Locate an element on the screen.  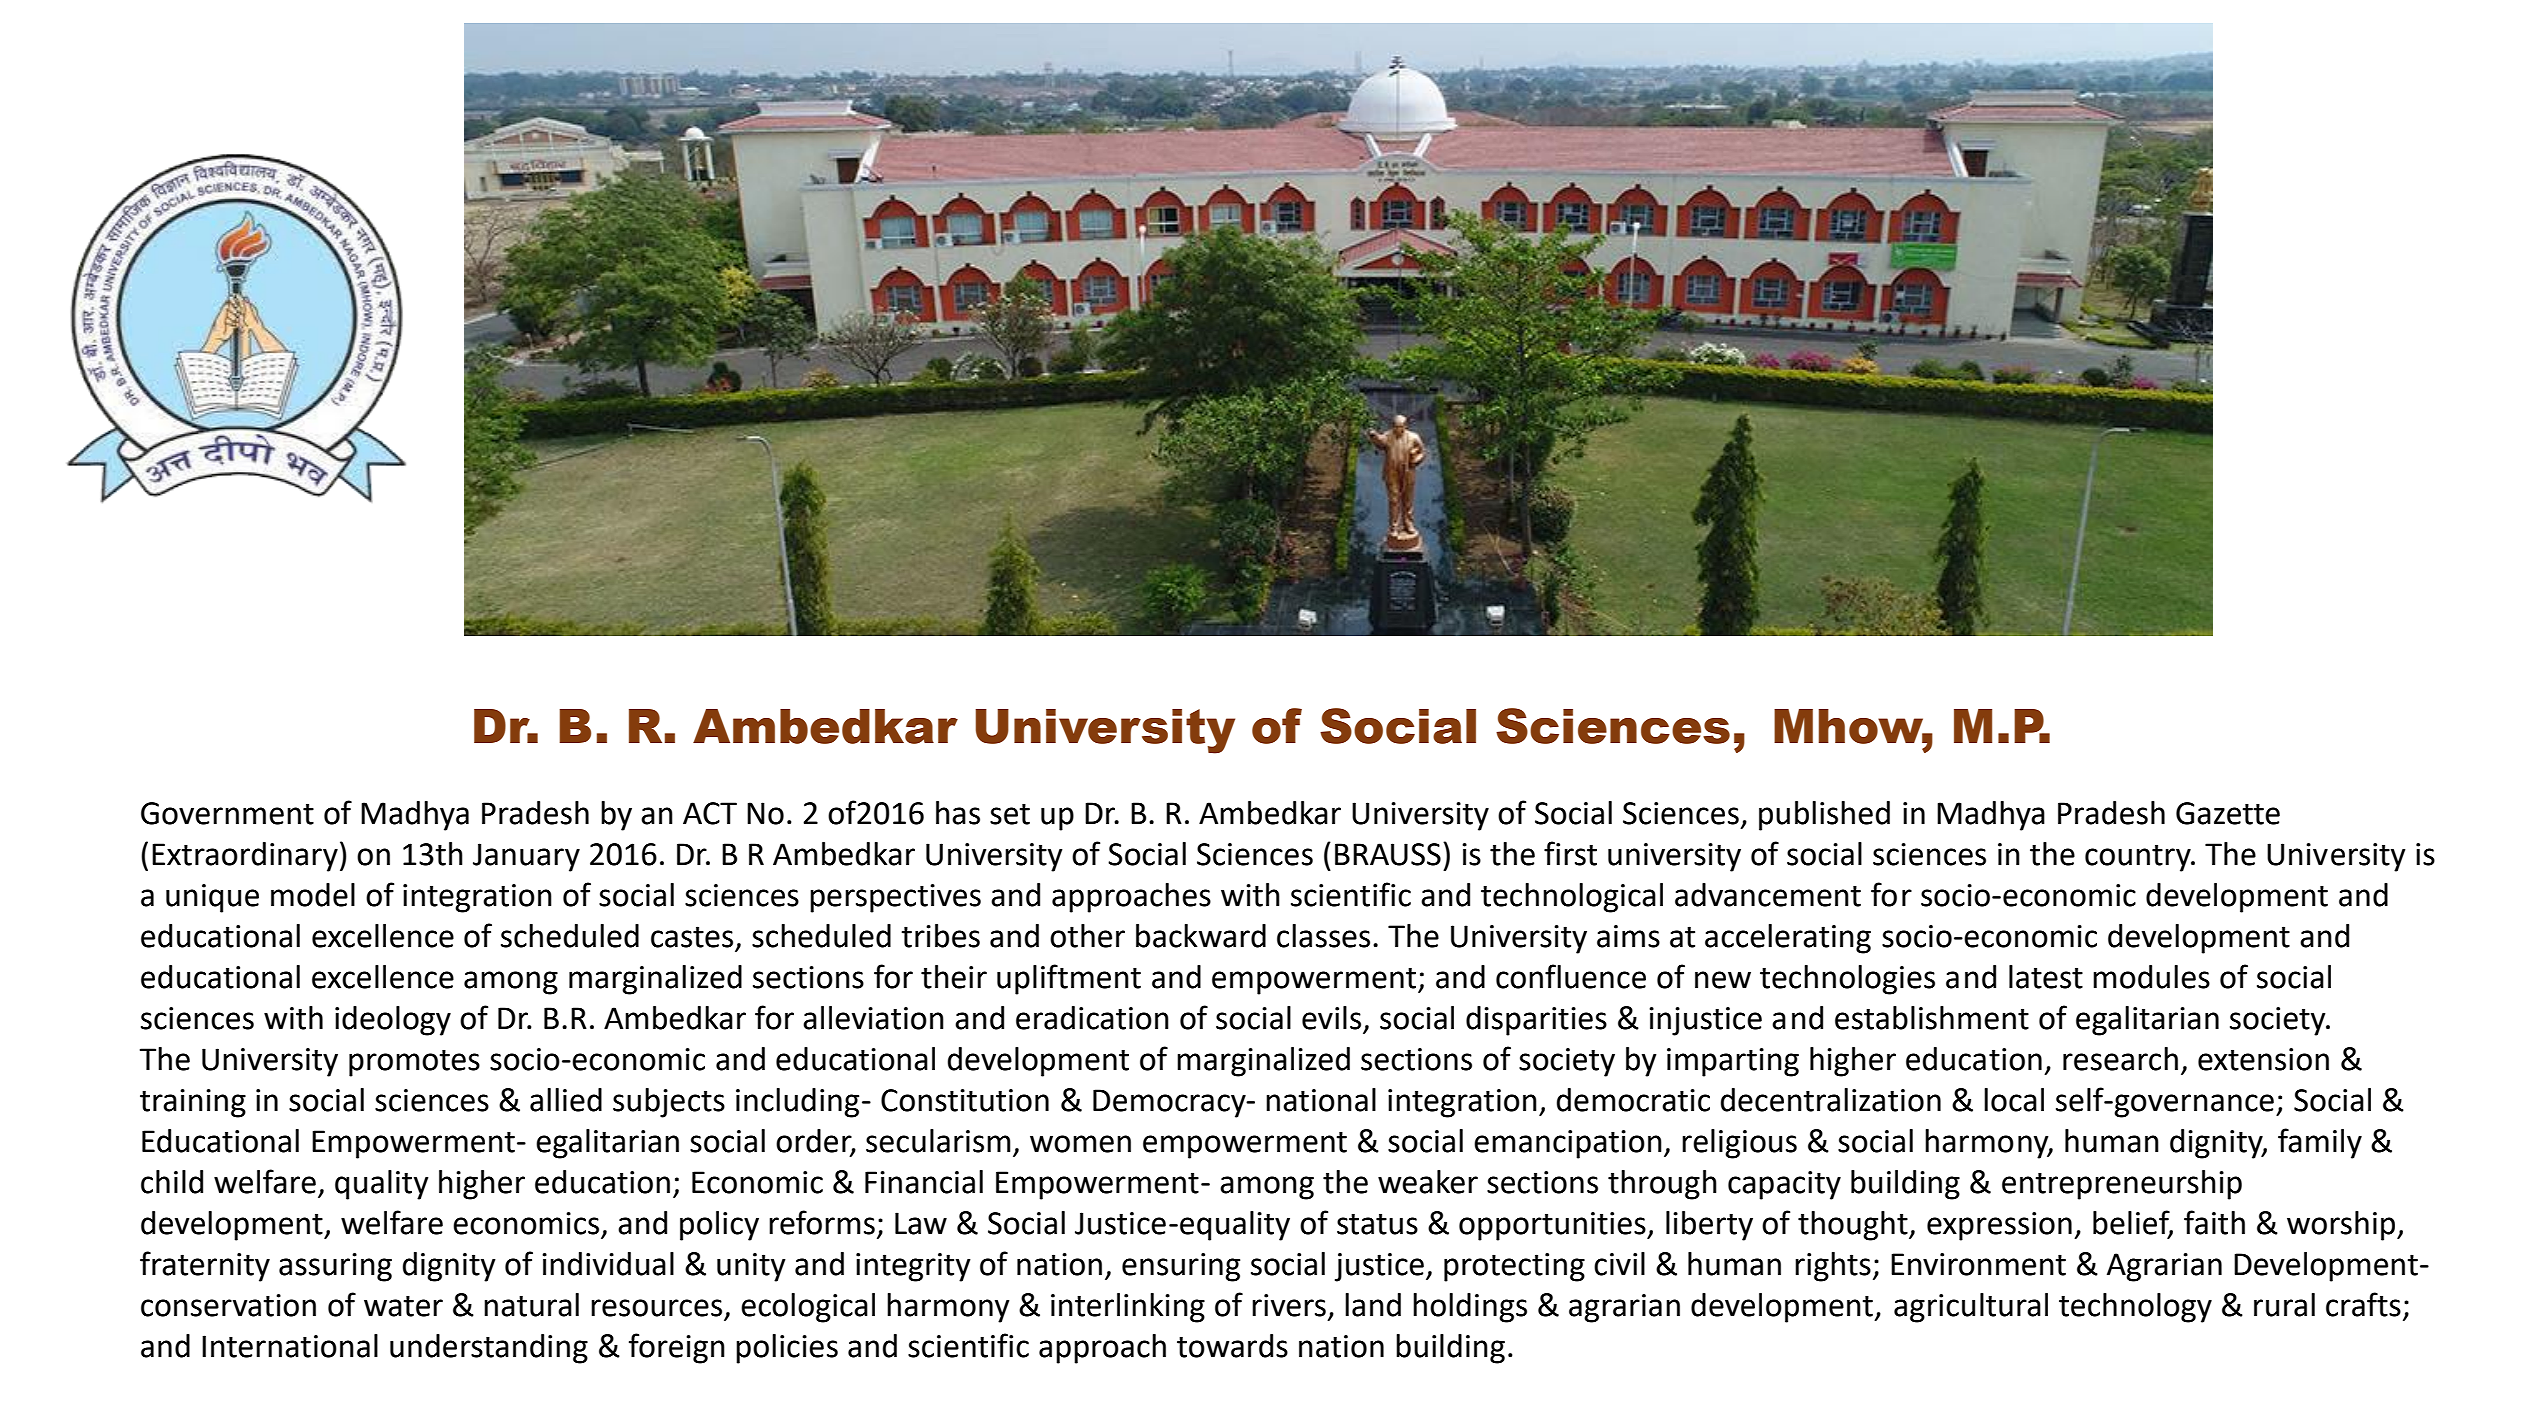
evils is located at coordinates (1331, 1018).
